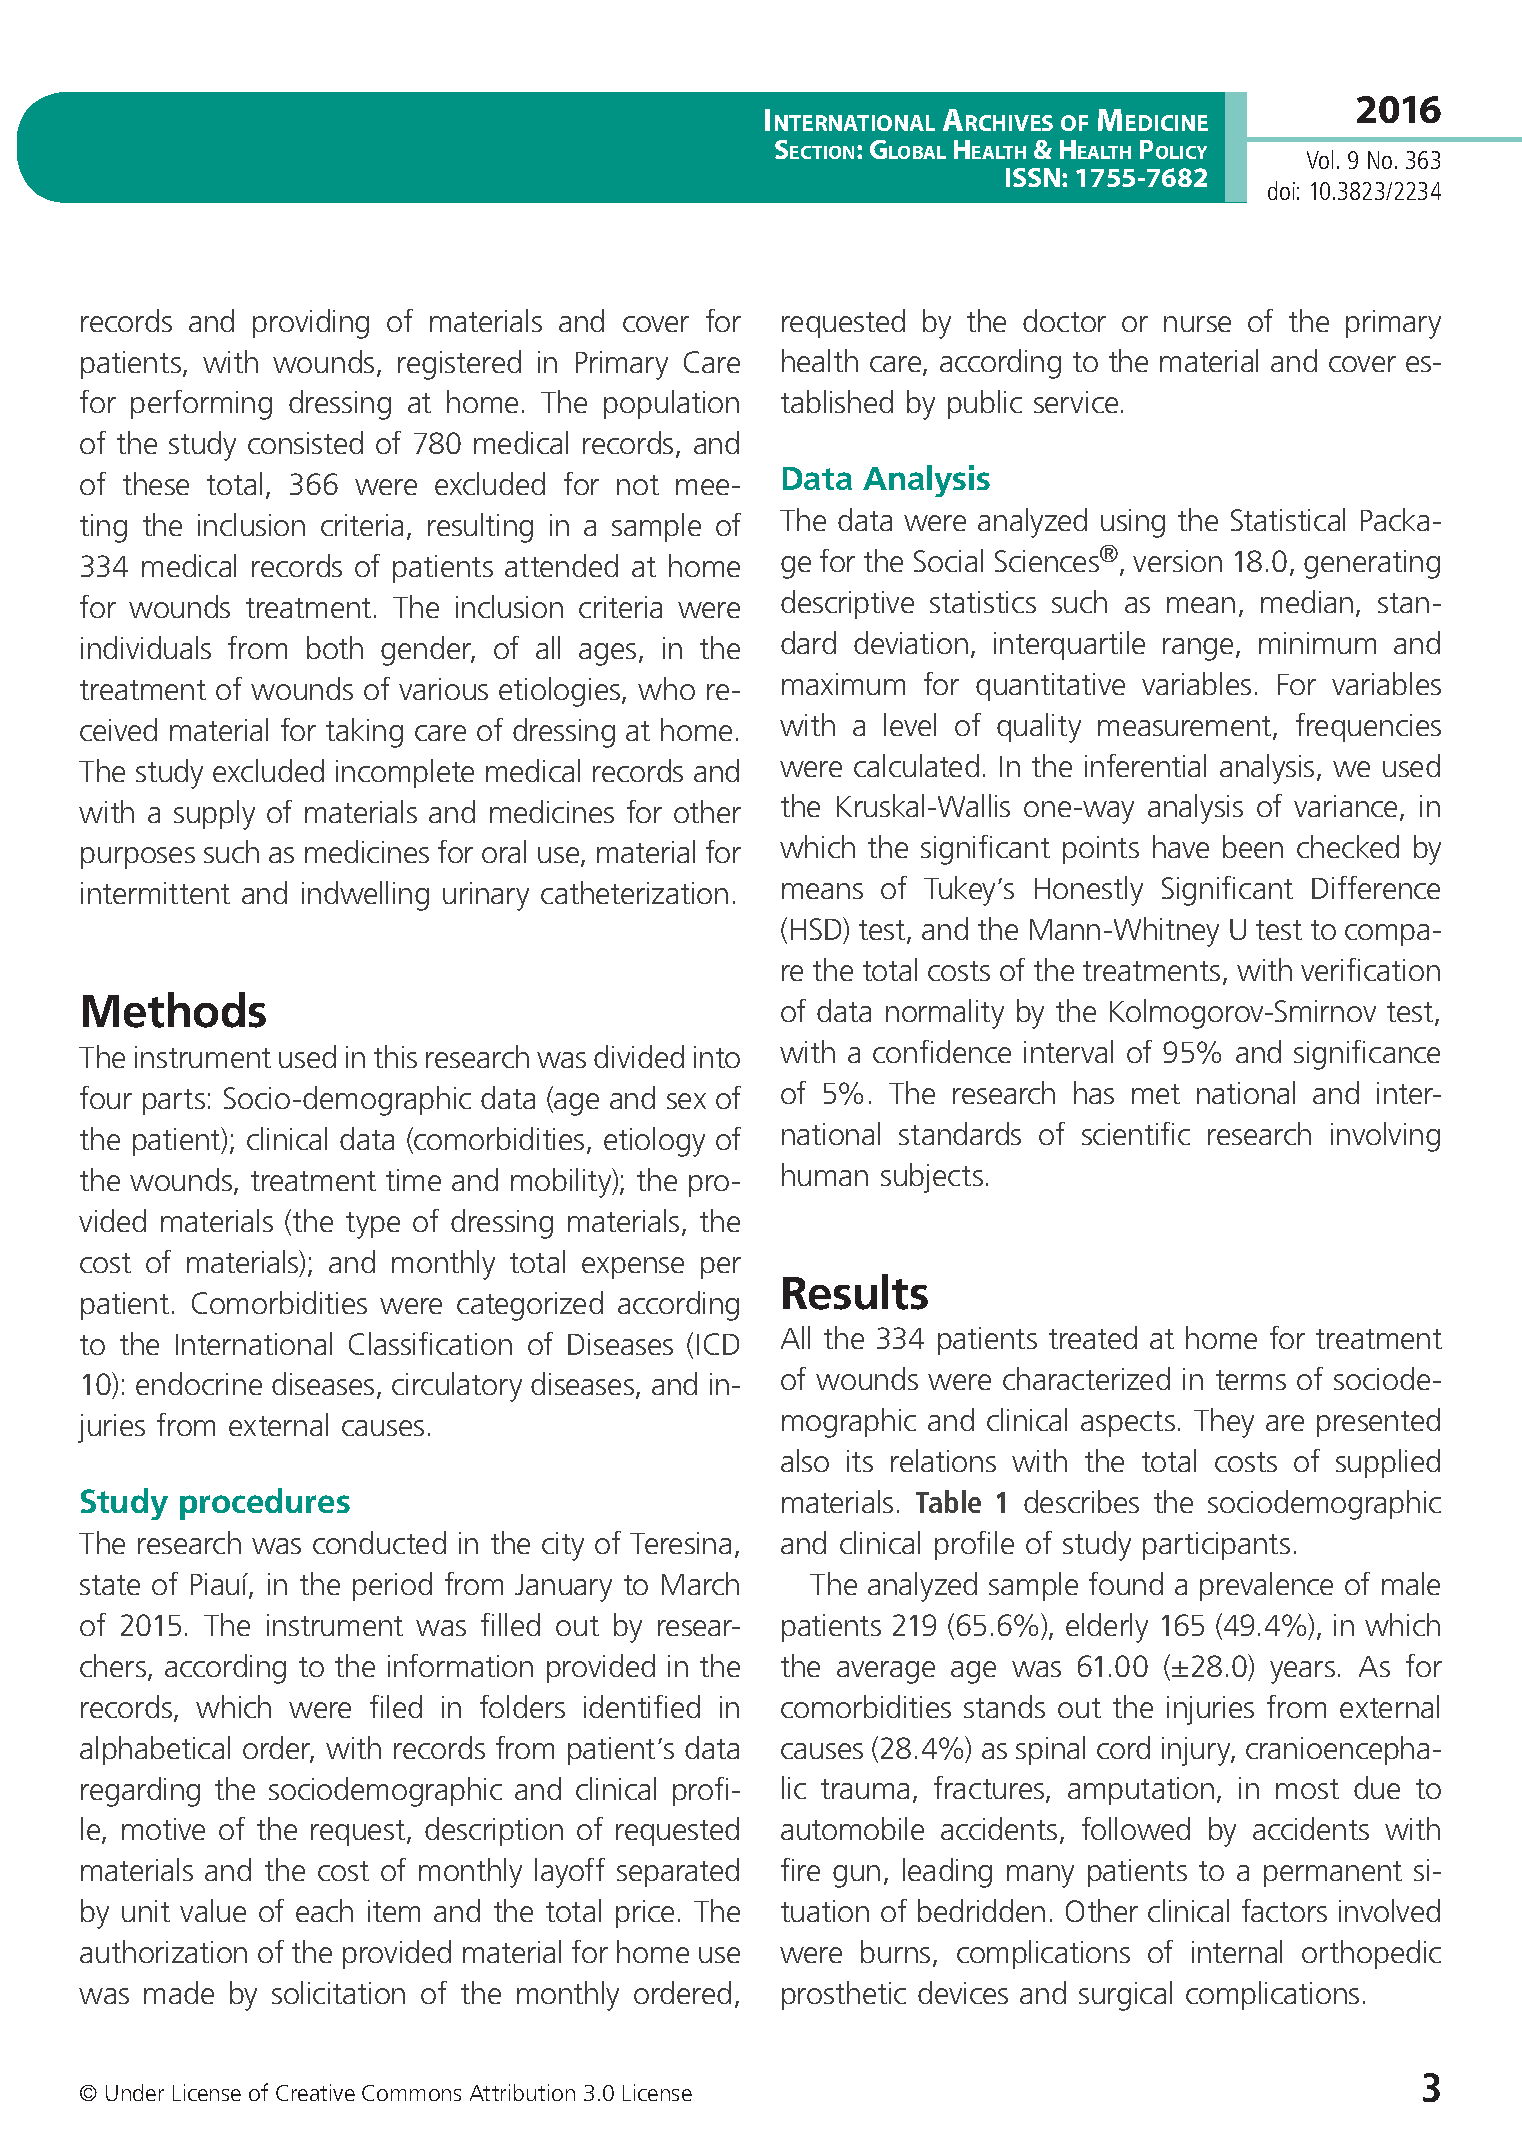  Describe the element at coordinates (1224, 1423) in the document. I see `They` at that location.
